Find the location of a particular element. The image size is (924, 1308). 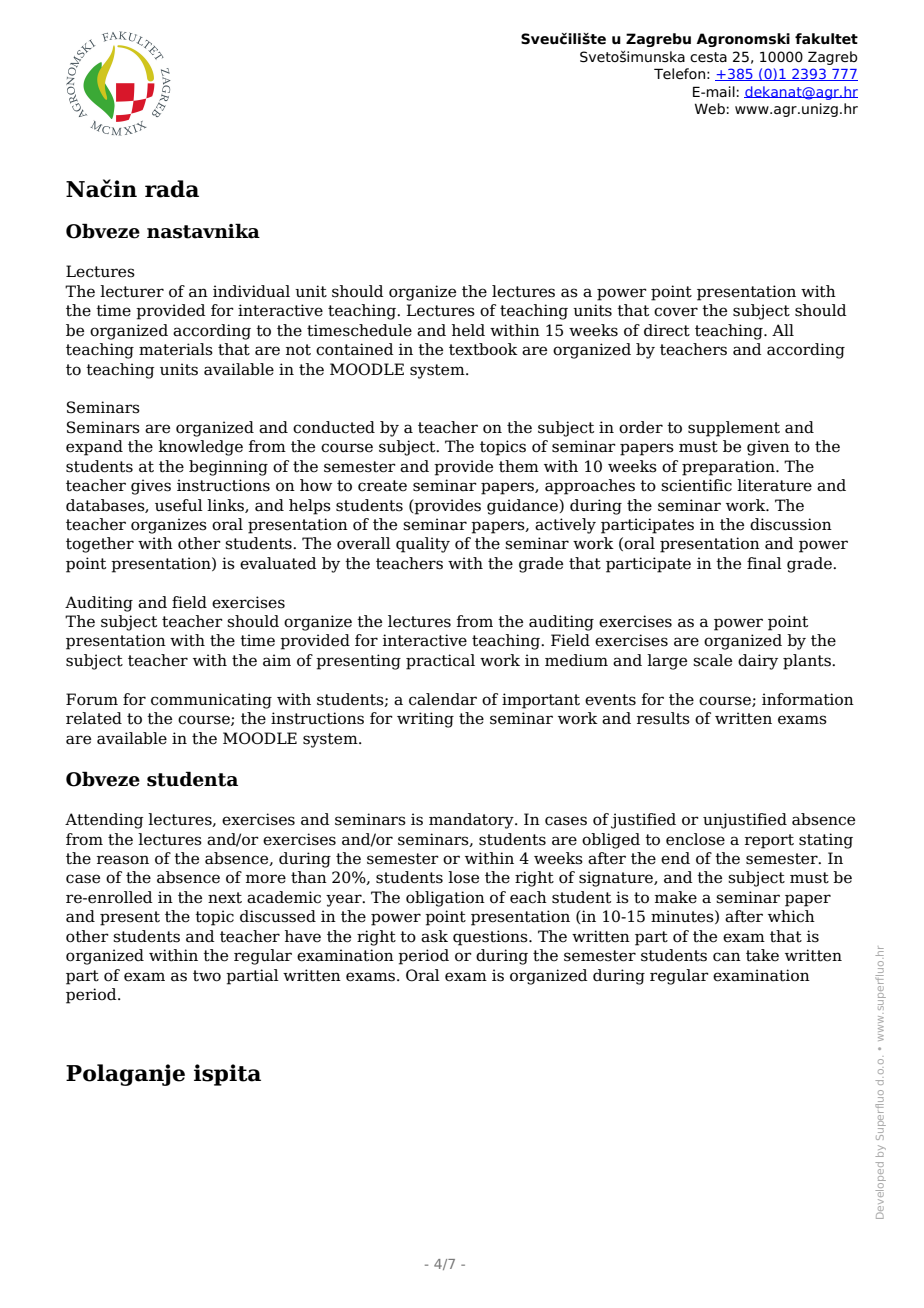

ask is located at coordinates (434, 936).
